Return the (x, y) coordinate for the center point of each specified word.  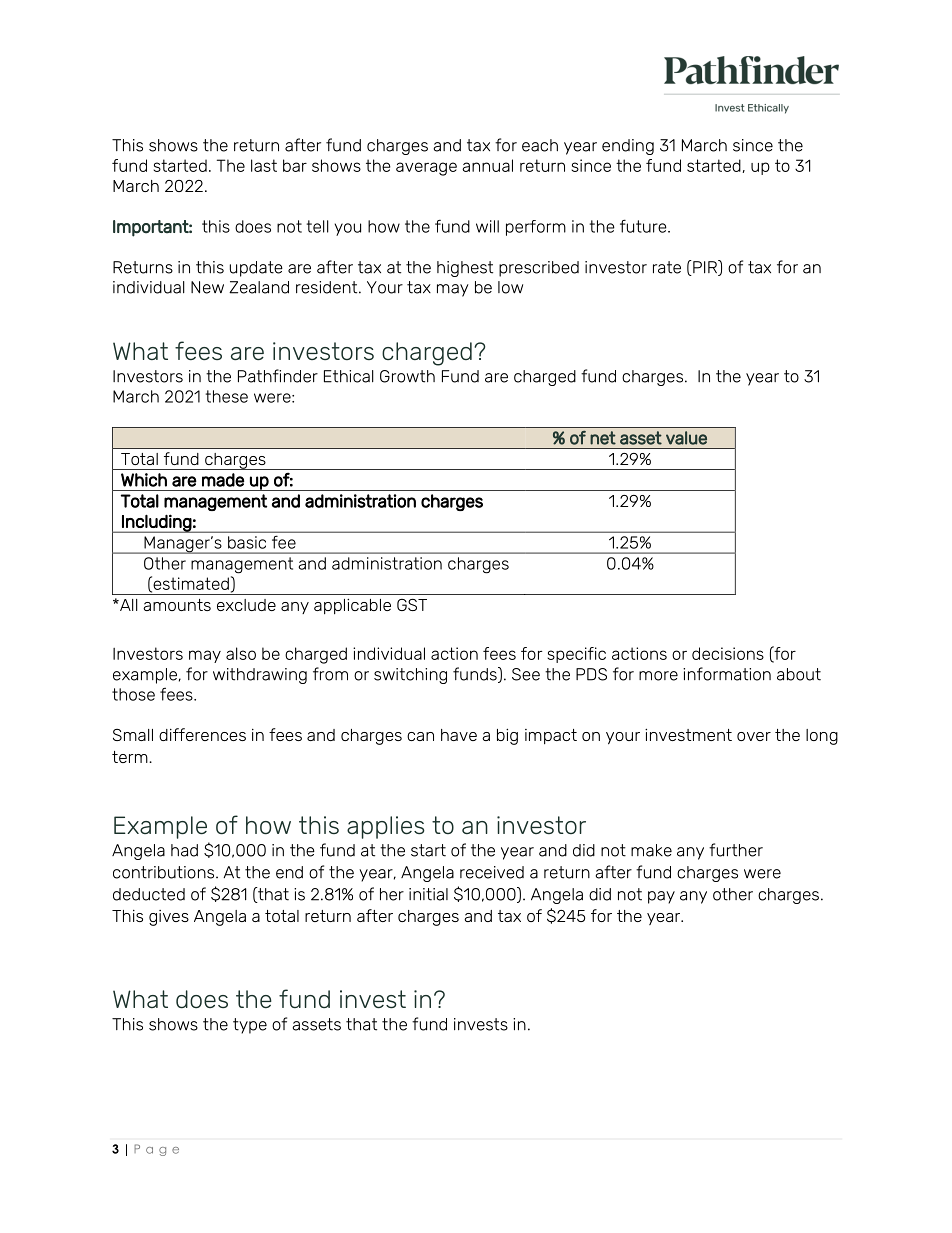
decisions (728, 653)
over (754, 736)
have (459, 735)
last (264, 165)
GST (412, 605)
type (250, 1026)
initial (428, 894)
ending (628, 147)
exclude (246, 605)
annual (487, 165)
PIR (705, 268)
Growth (407, 376)
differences (202, 734)
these (226, 396)
